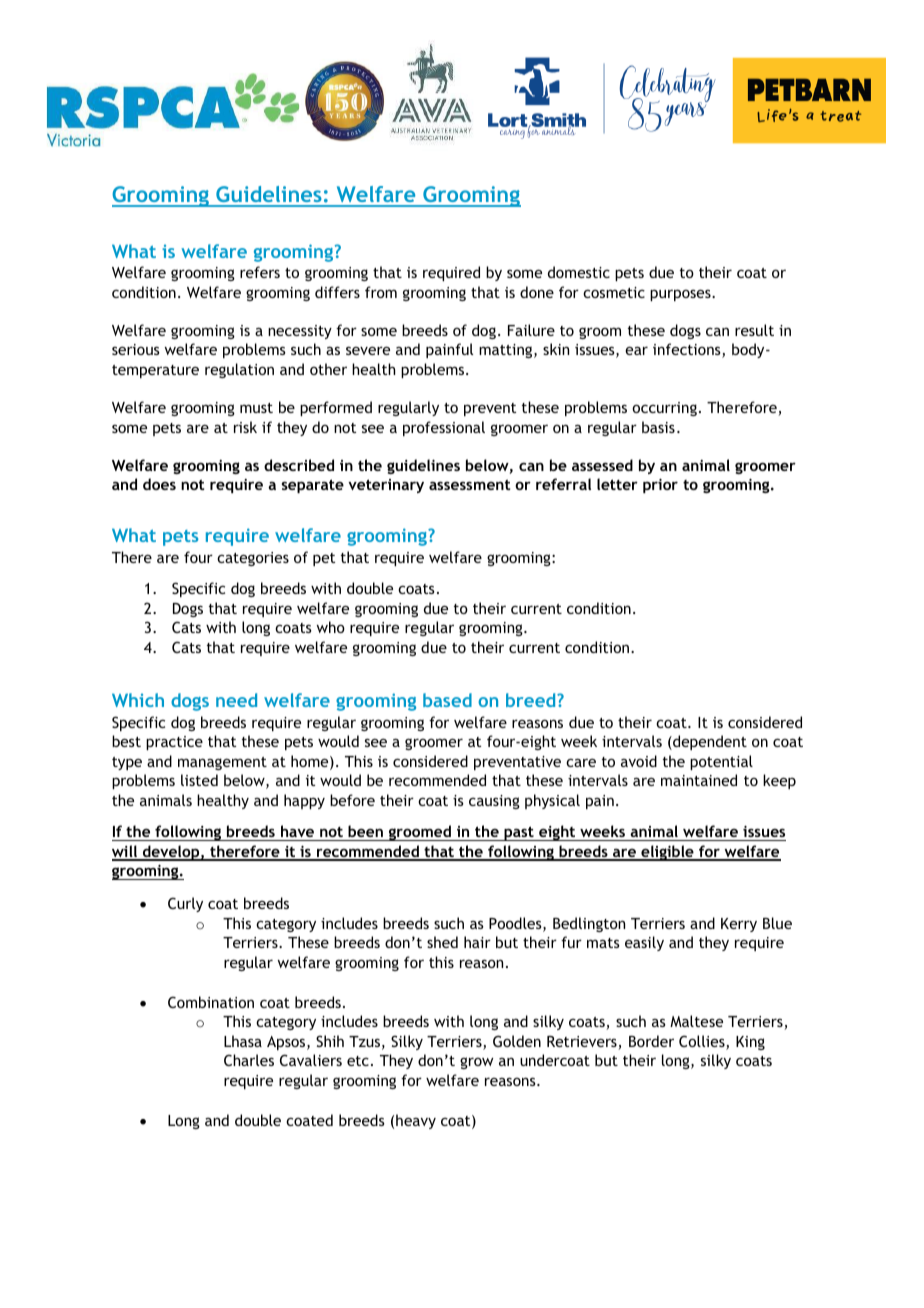 The image size is (924, 1308). Describe the element at coordinates (381, 292) in the screenshot. I see `from` at that location.
